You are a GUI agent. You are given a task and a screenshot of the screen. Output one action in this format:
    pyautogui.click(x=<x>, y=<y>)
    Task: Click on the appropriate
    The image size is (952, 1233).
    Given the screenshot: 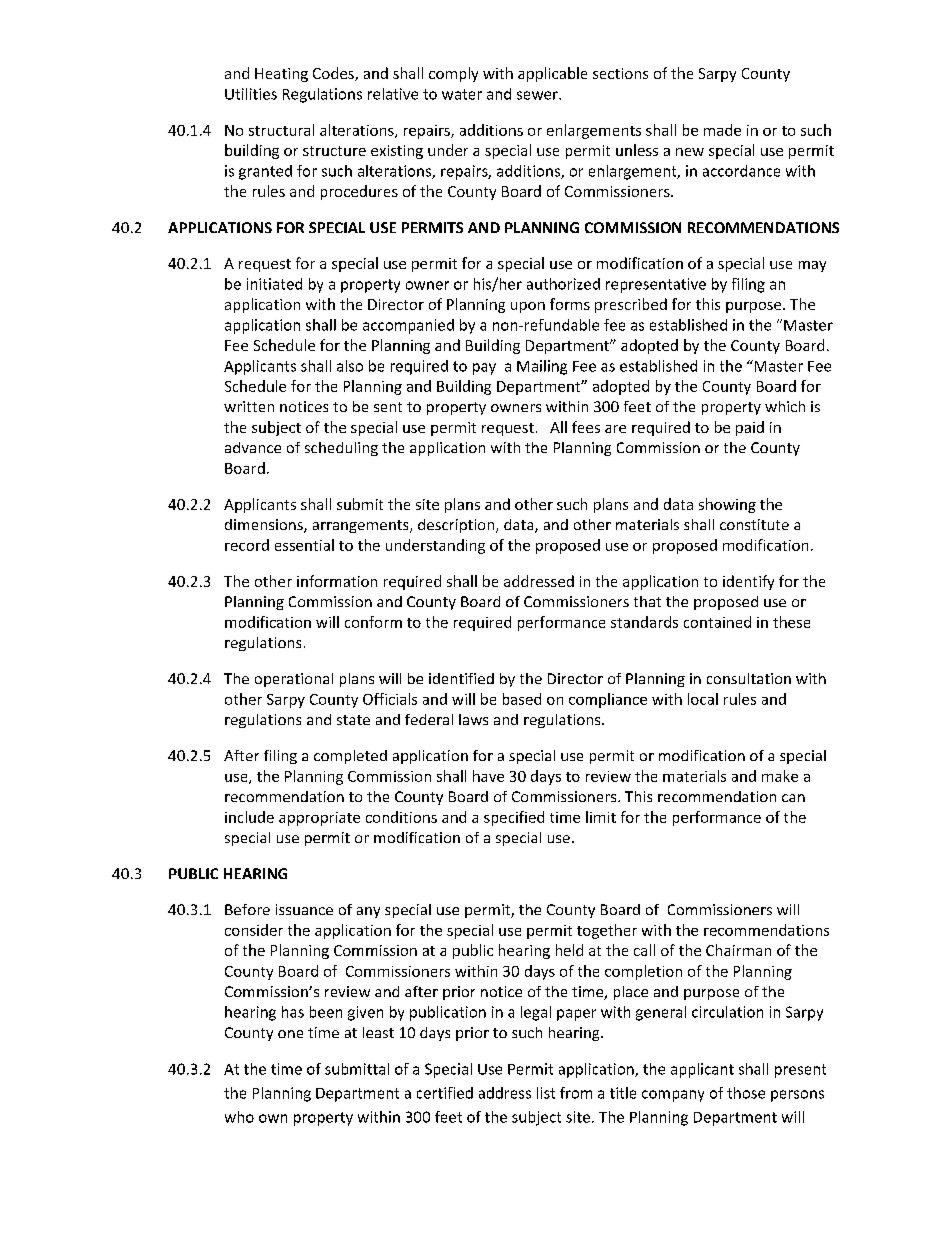 What is the action you would take?
    pyautogui.click(x=319, y=819)
